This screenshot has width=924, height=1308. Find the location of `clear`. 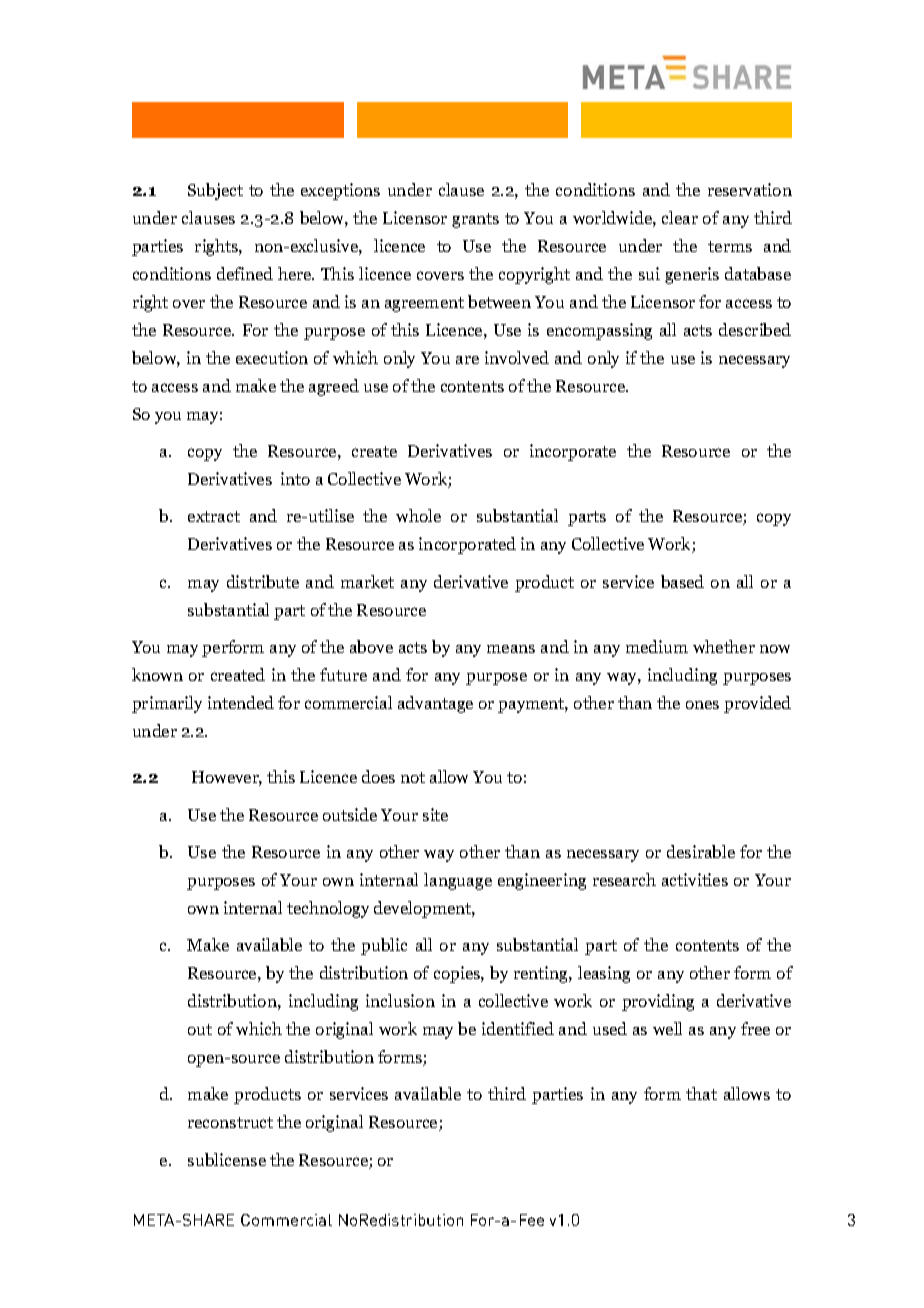

clear is located at coordinates (680, 217).
